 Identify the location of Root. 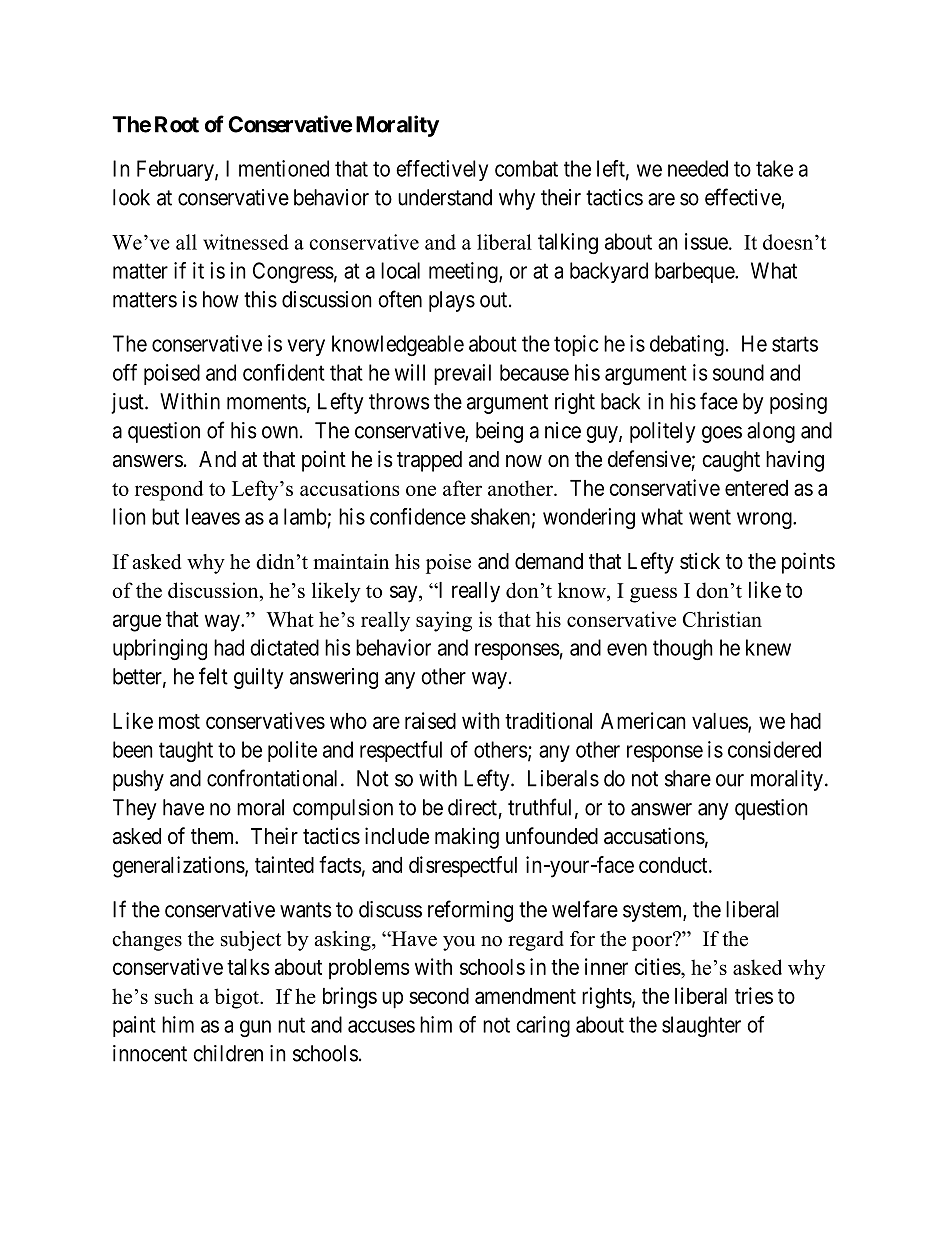
(177, 124).
